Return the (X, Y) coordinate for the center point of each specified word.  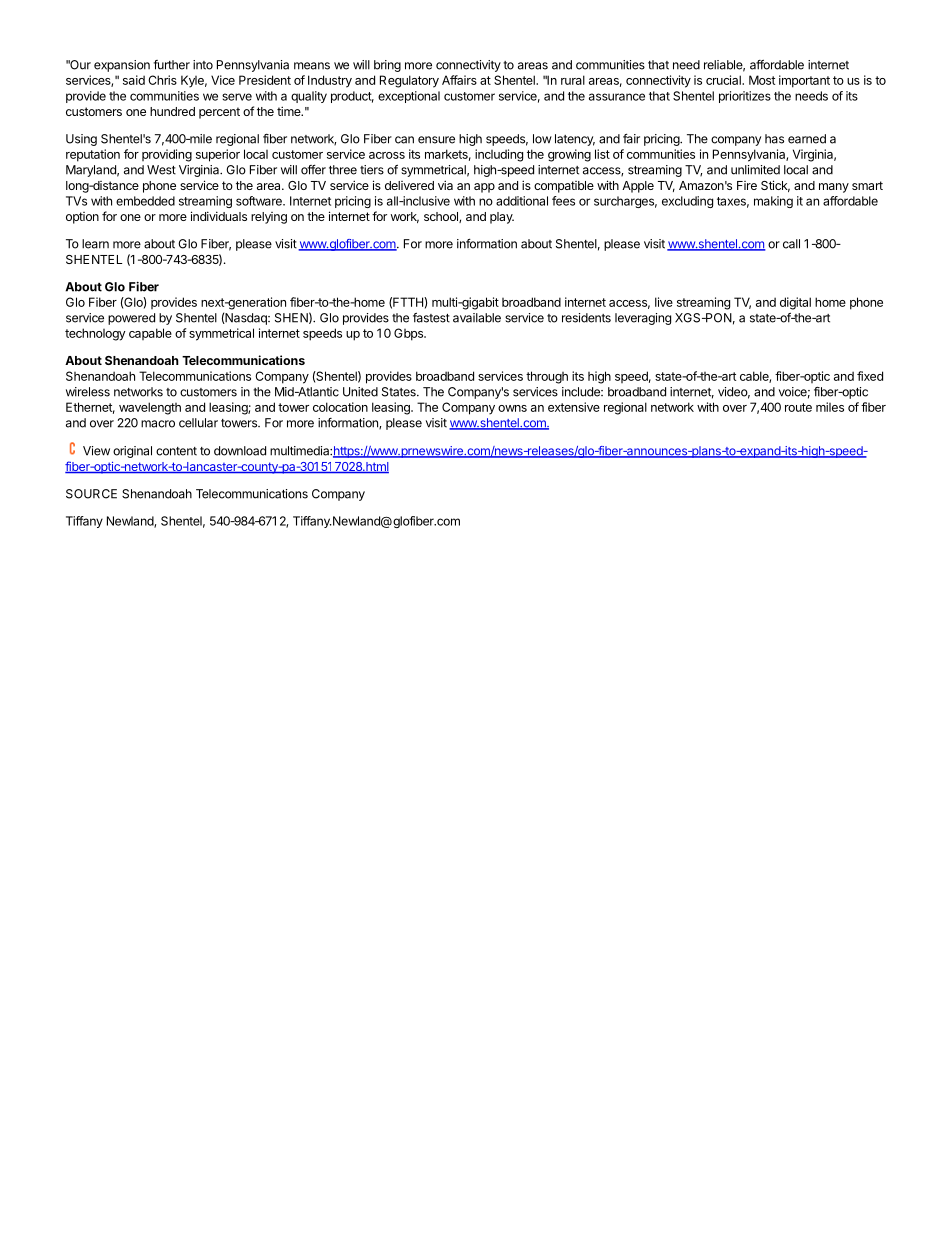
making (773, 202)
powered (131, 319)
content (176, 451)
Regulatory (409, 81)
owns (512, 408)
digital (795, 303)
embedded (145, 201)
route (798, 407)
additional (522, 201)
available (477, 318)
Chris (162, 80)
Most (762, 80)
